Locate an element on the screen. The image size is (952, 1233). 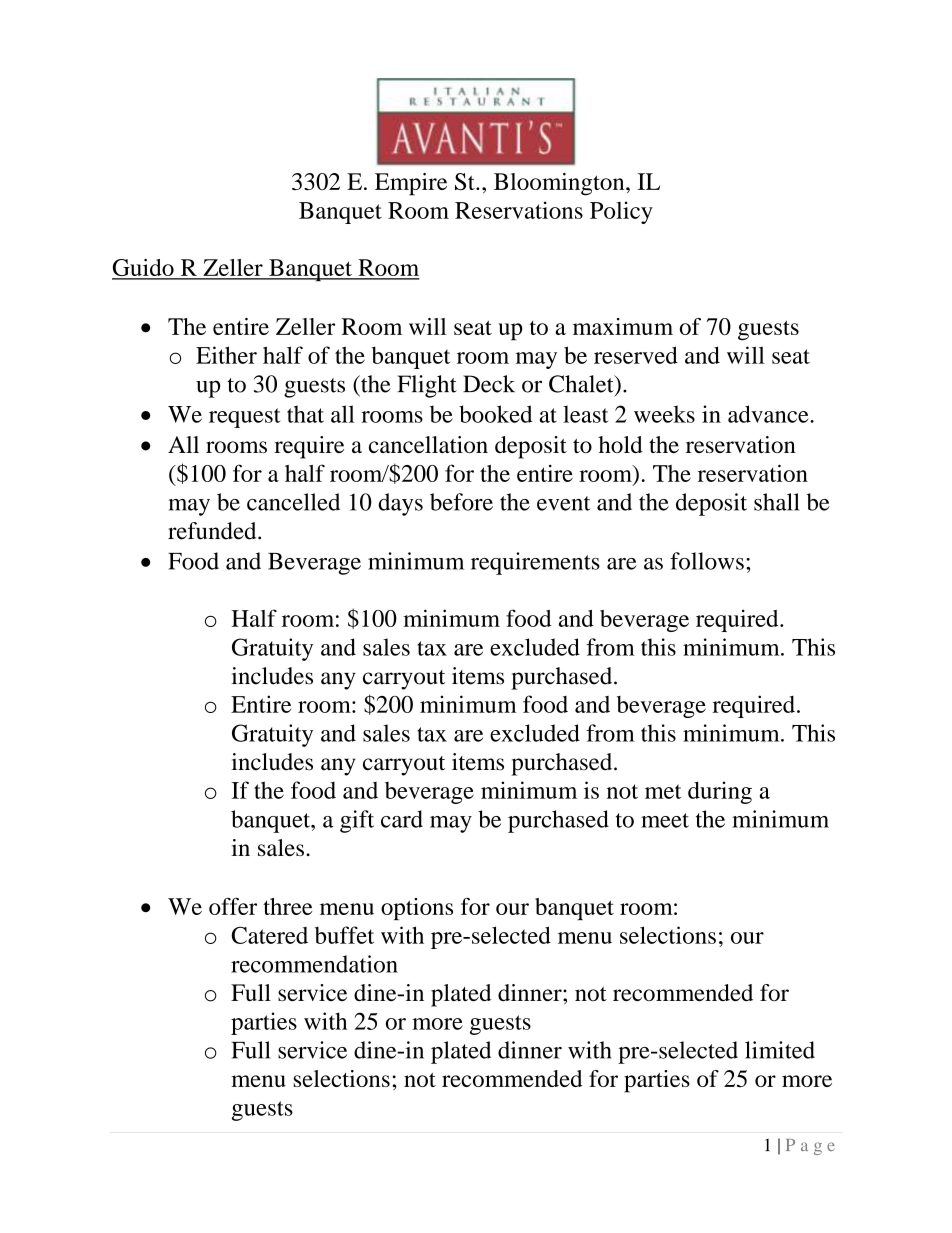
shall is located at coordinates (777, 502).
